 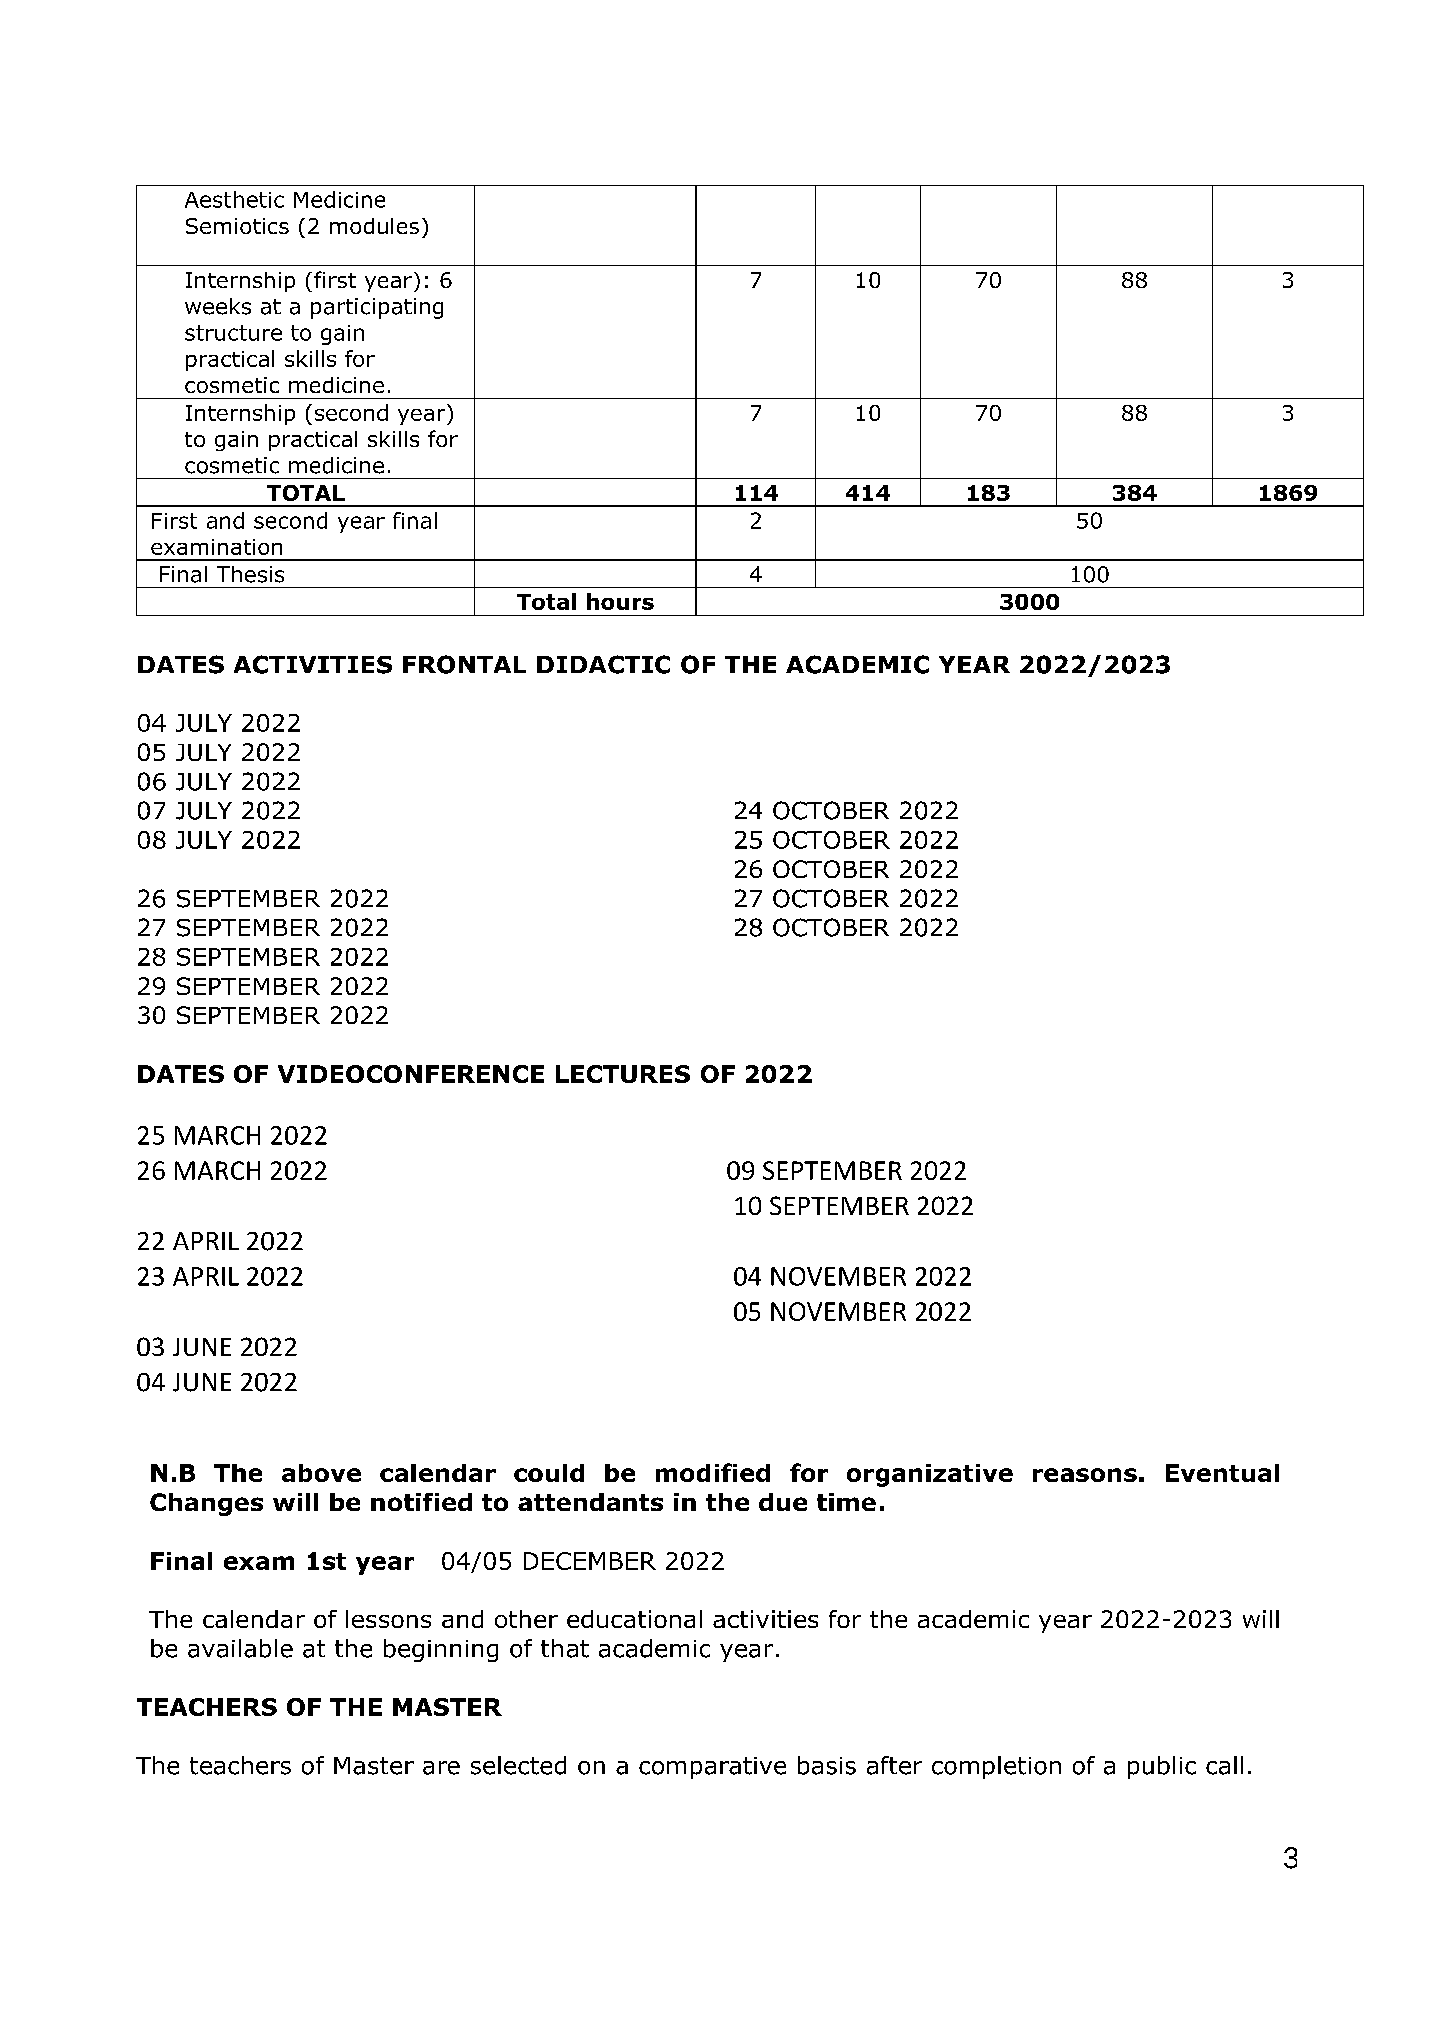 What do you see at coordinates (464, 664) in the page?
I see `FRONTAL` at bounding box center [464, 664].
